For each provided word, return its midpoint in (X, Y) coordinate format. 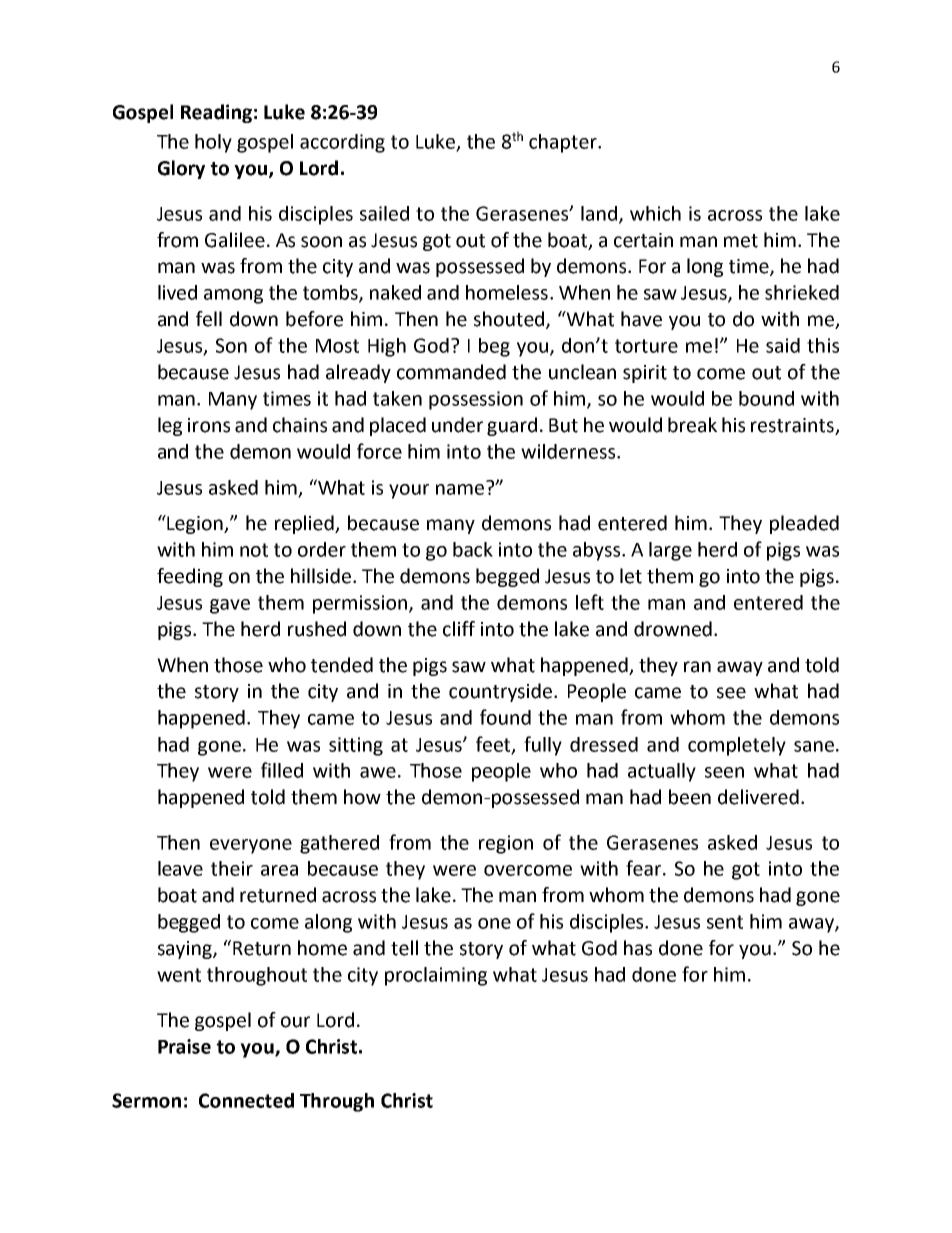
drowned (673, 629)
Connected (246, 1100)
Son (231, 345)
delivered (758, 797)
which (655, 213)
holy (213, 143)
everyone (251, 846)
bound (766, 398)
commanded (451, 372)
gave (230, 606)
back (473, 549)
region (506, 844)
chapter (564, 143)
